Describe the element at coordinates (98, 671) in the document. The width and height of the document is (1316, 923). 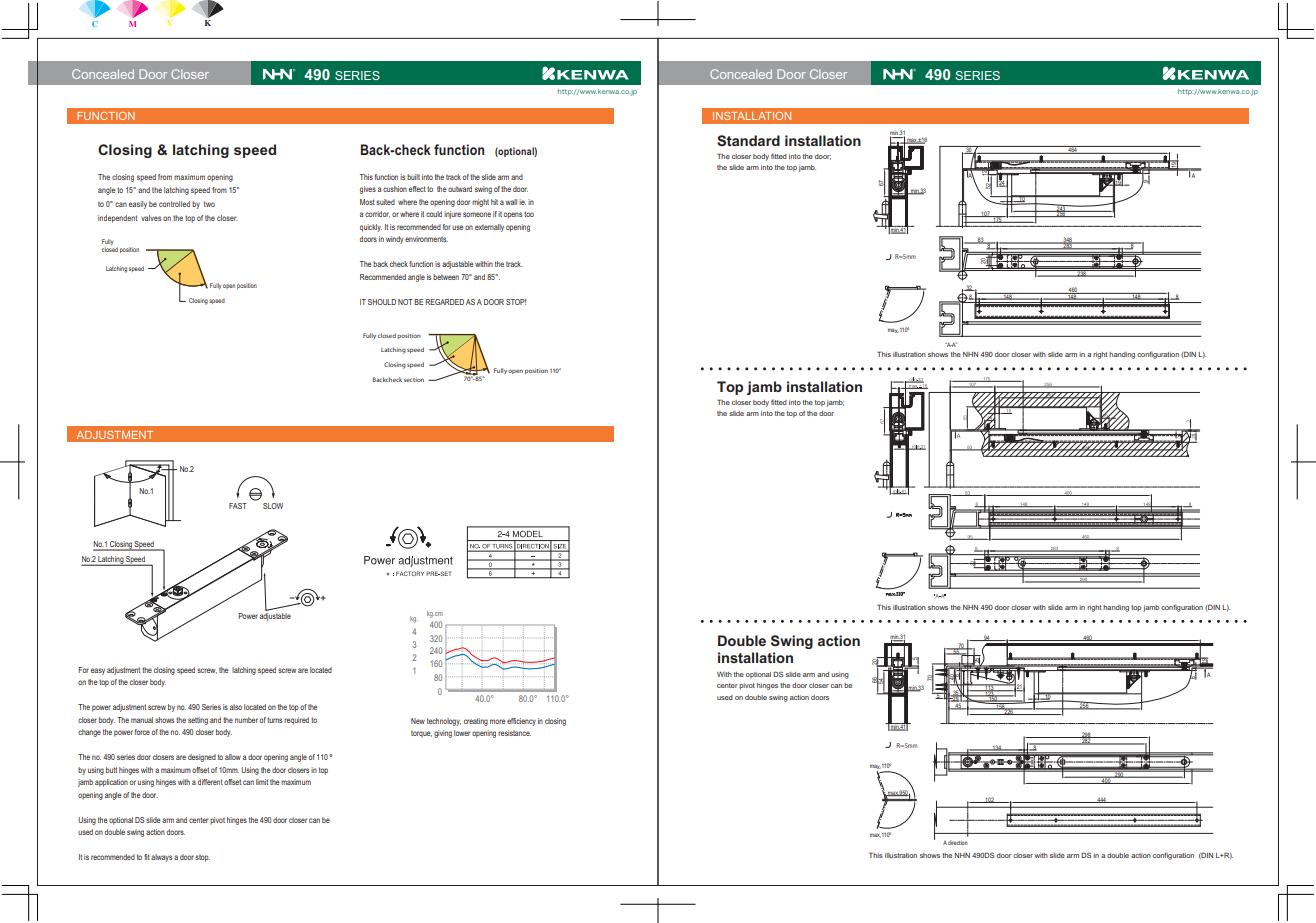
I see `easy` at that location.
